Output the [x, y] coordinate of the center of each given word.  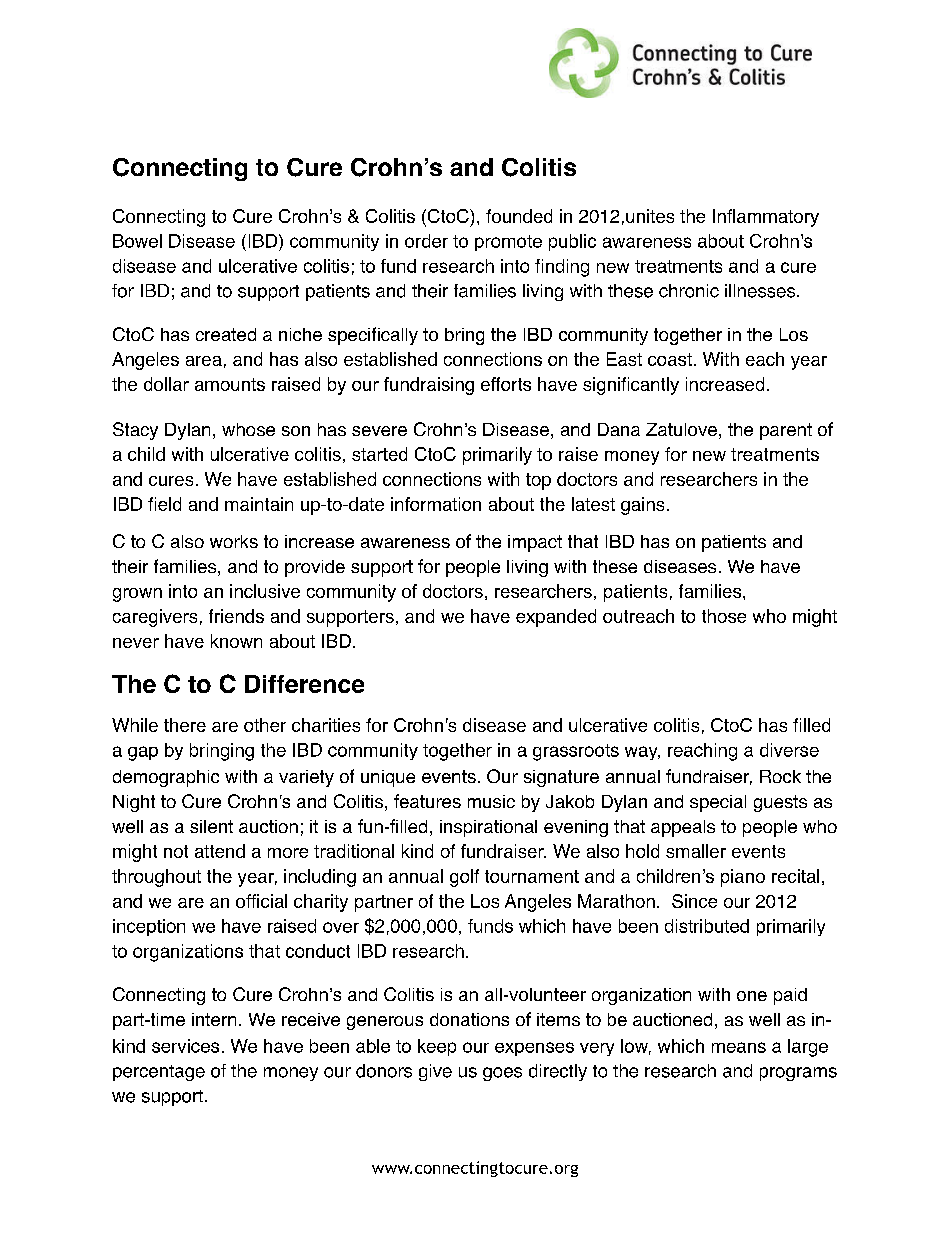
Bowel [137, 241]
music [491, 801]
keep [437, 1047]
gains [642, 506]
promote [508, 243]
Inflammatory [766, 218]
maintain [259, 504]
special [718, 803]
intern [214, 1019]
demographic [166, 778]
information [436, 504]
